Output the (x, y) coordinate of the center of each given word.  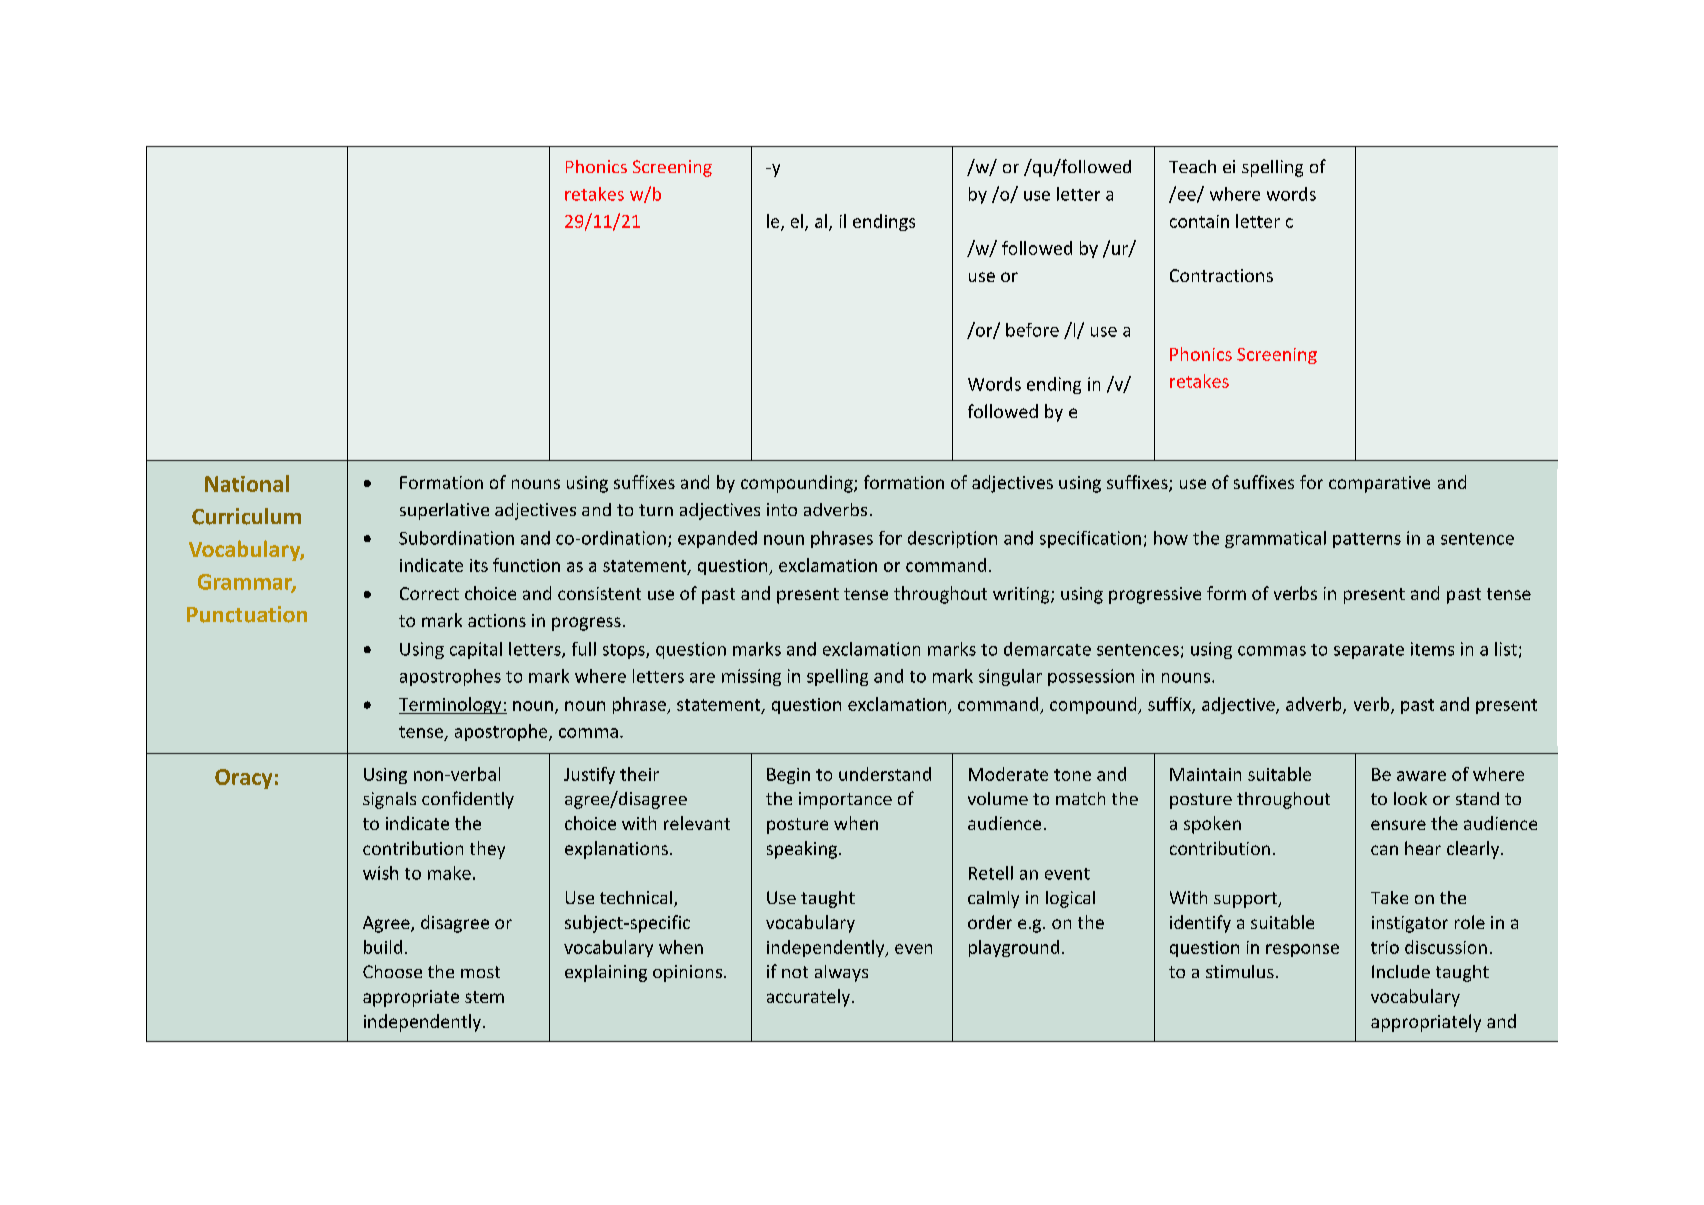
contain (1199, 221)
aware (1421, 776)
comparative (1379, 484)
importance (845, 800)
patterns (1367, 540)
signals (389, 800)
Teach (1192, 166)
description (952, 539)
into (782, 509)
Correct (429, 593)
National (247, 483)
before (1032, 330)
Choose (392, 971)
